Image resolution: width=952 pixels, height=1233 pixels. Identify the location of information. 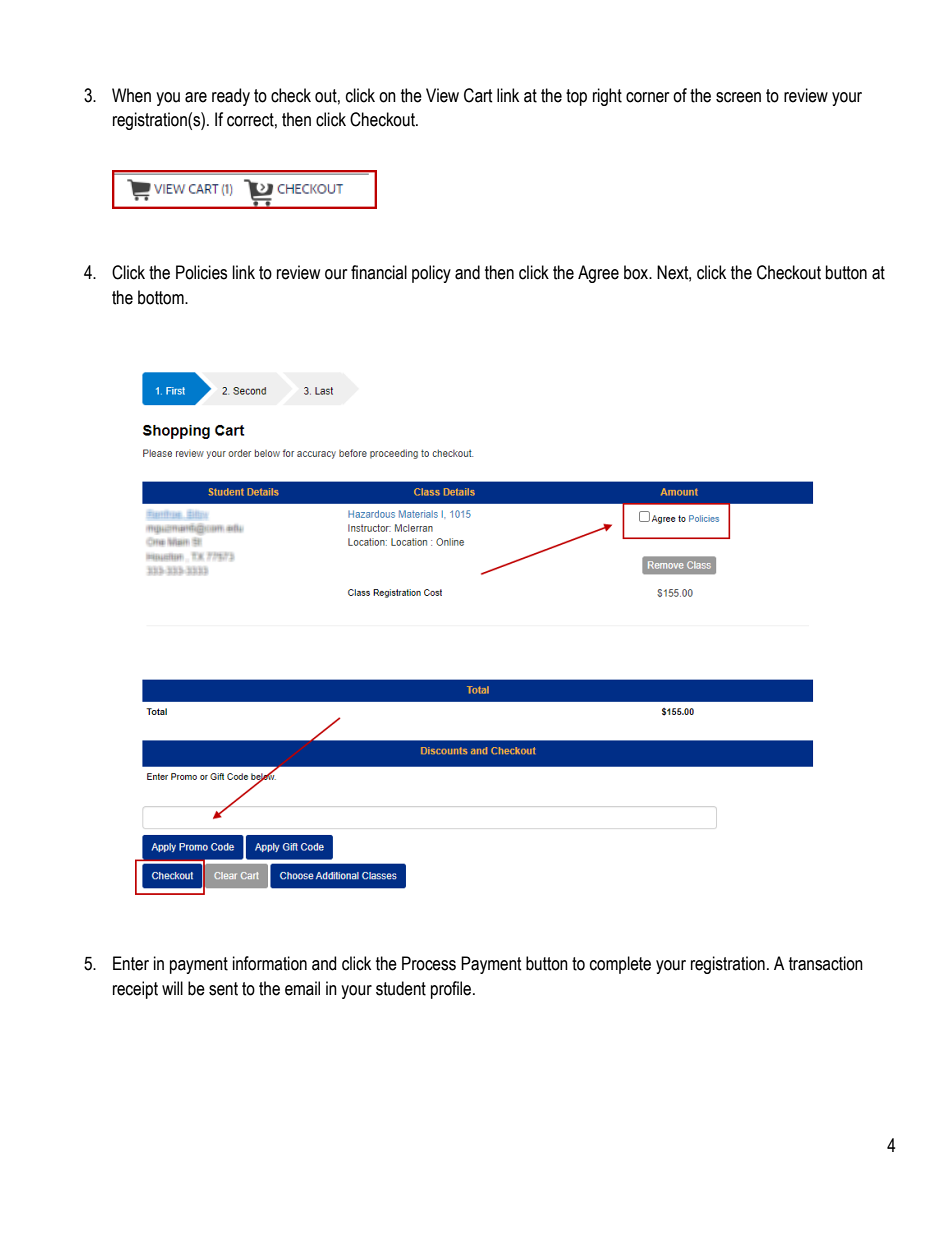
(270, 963).
